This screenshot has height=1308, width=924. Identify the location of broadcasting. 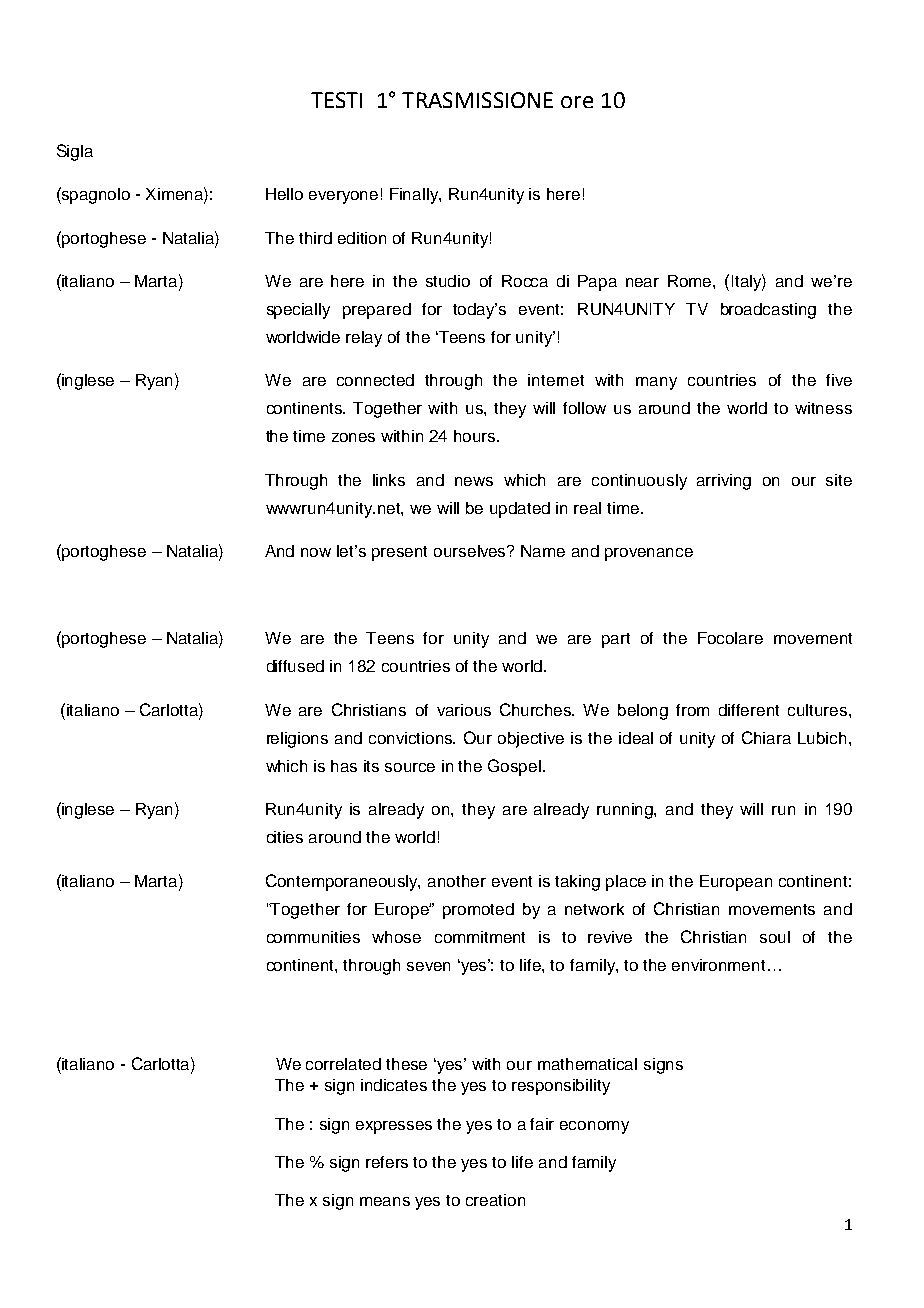
(768, 311).
